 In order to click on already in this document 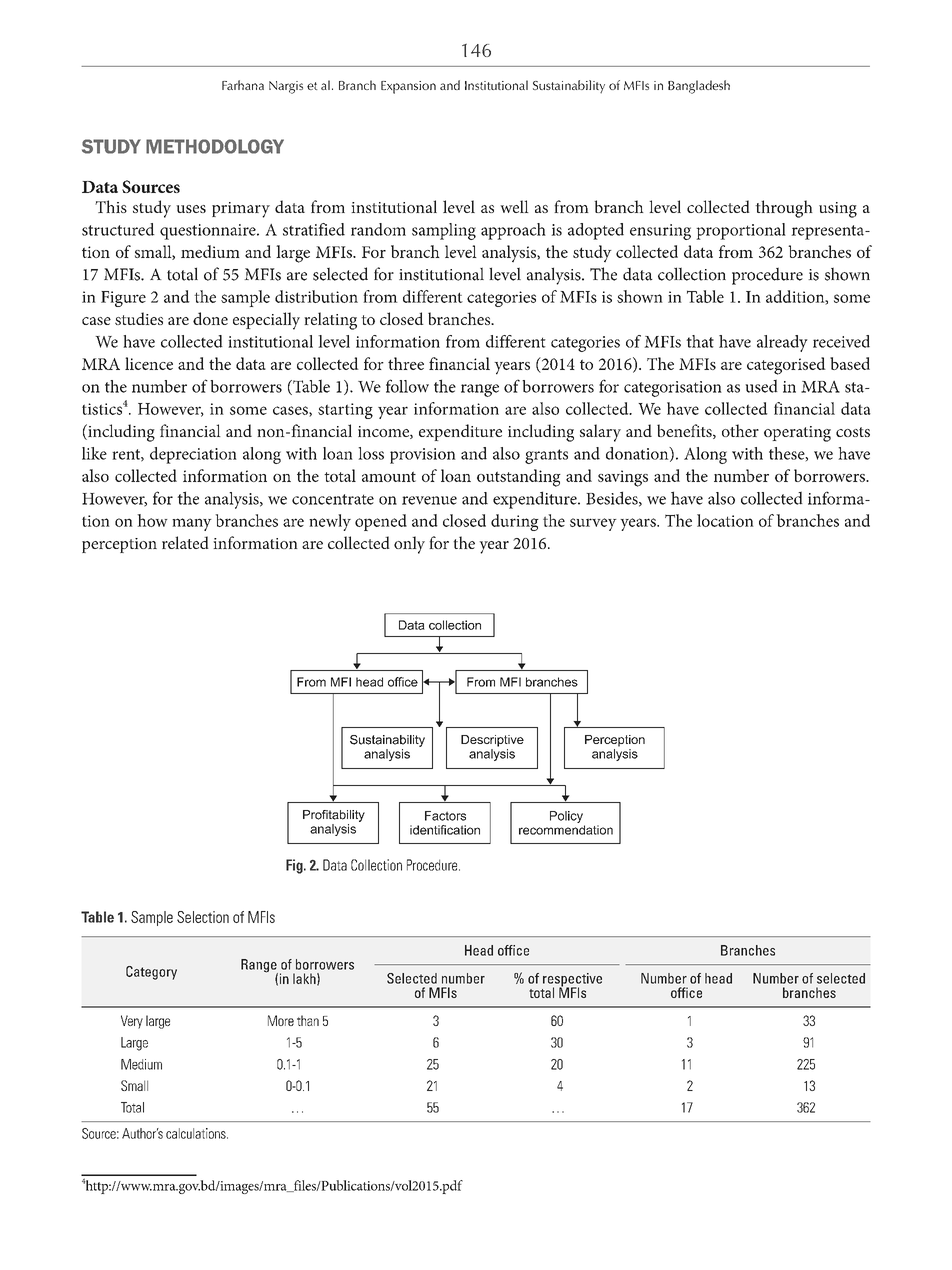, I will do `click(782, 343)`.
